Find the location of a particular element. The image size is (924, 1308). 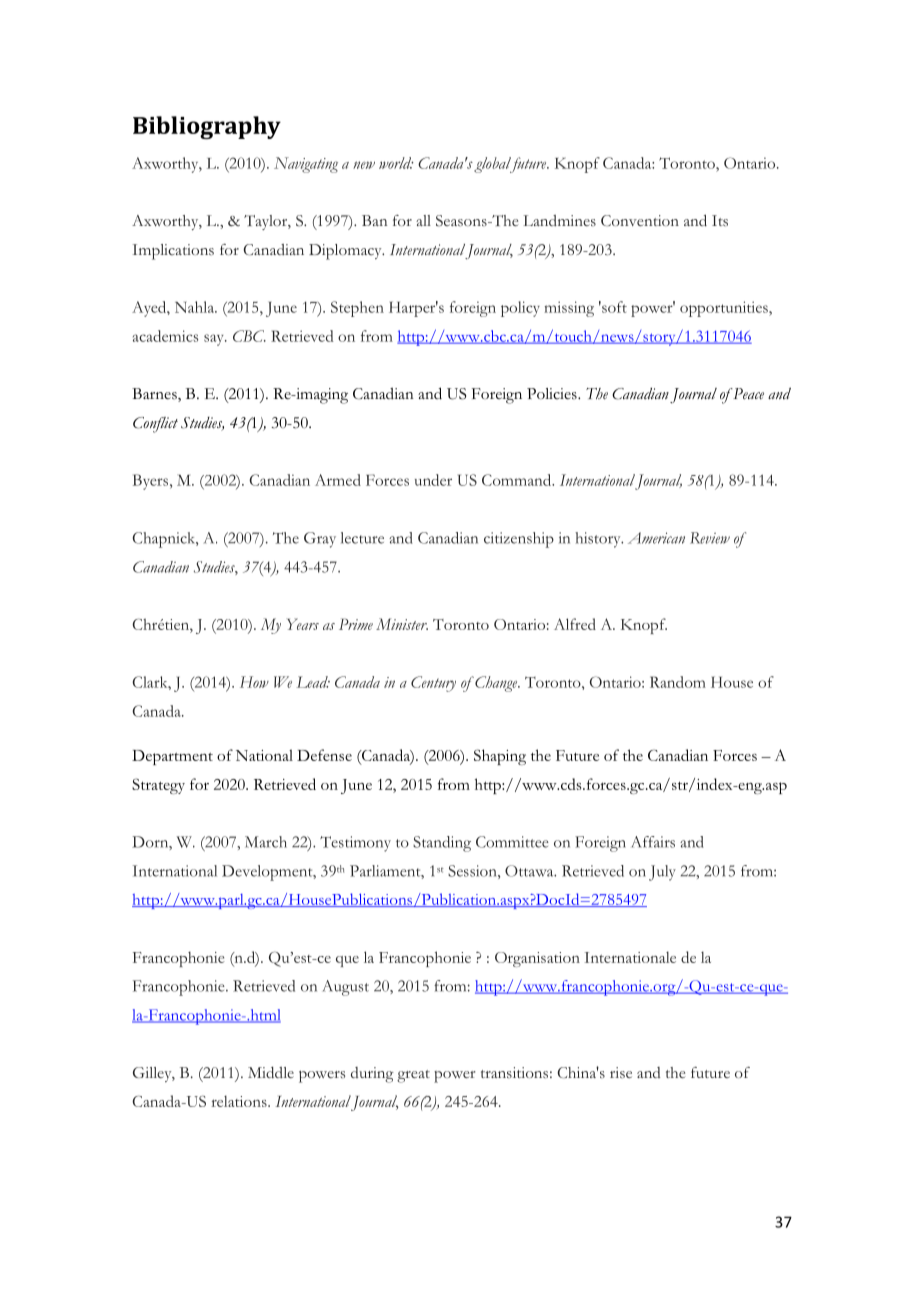

Minister is located at coordinates (402, 624).
